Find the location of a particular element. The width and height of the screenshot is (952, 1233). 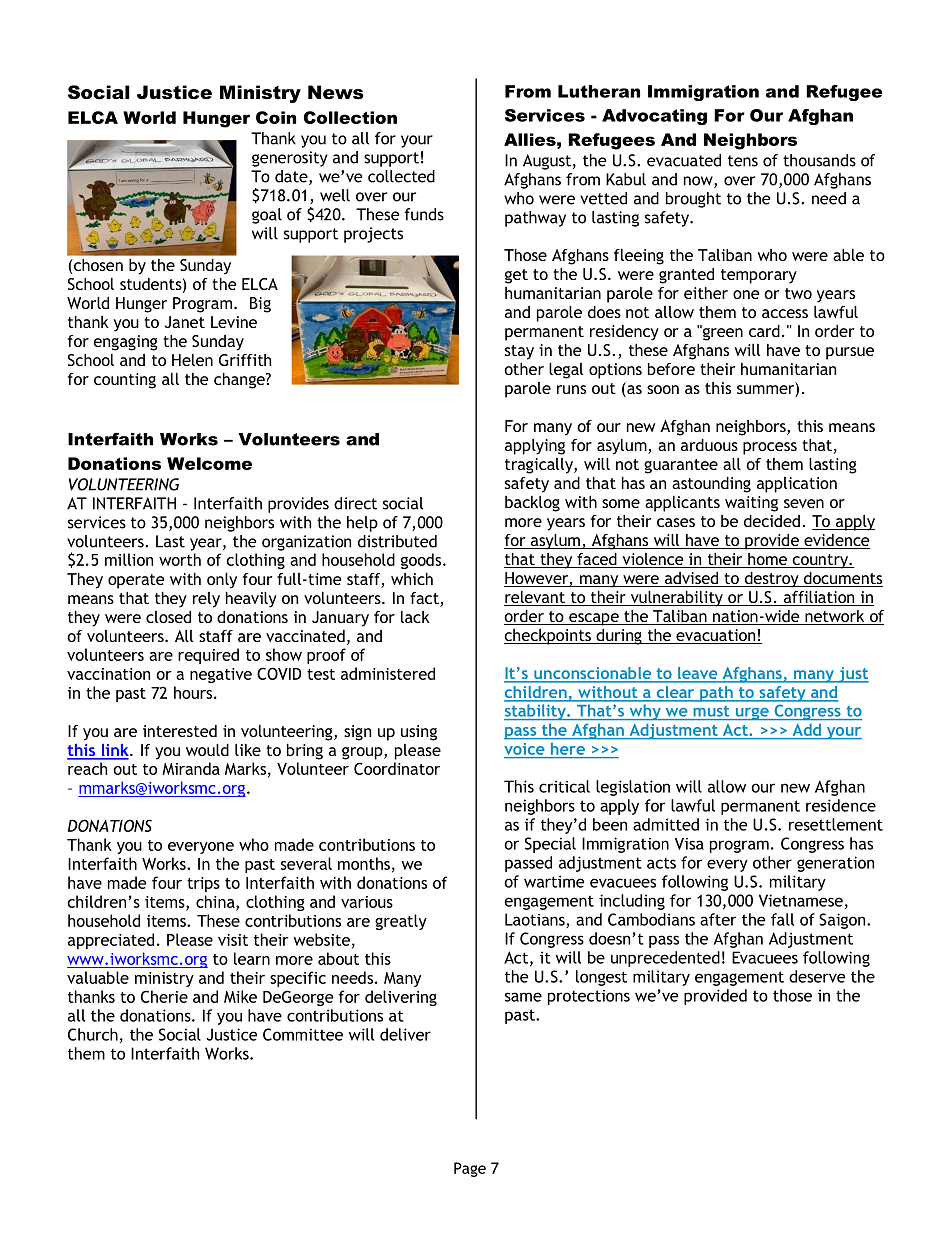

residence is located at coordinates (841, 805).
